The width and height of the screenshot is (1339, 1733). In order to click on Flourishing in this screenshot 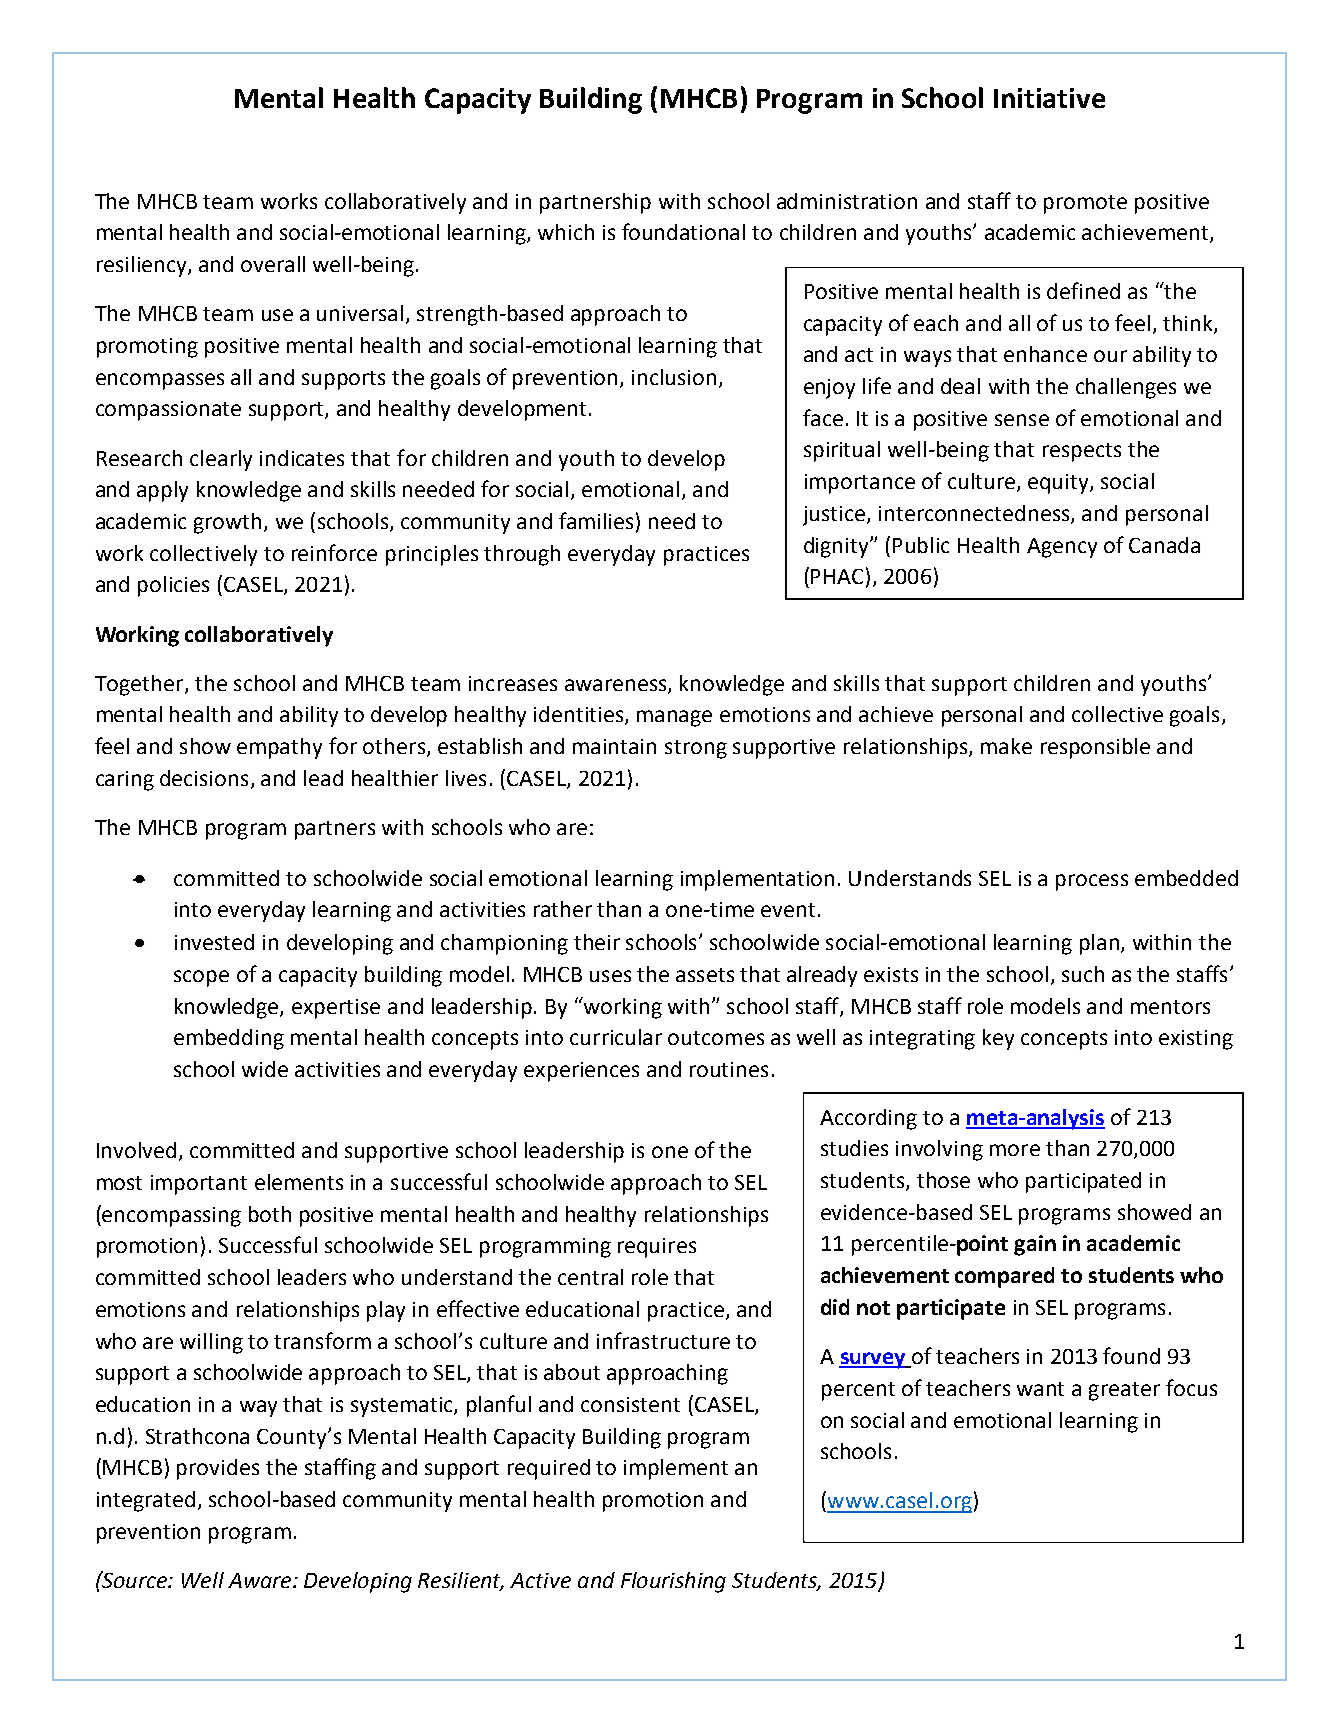, I will do `click(673, 1582)`.
